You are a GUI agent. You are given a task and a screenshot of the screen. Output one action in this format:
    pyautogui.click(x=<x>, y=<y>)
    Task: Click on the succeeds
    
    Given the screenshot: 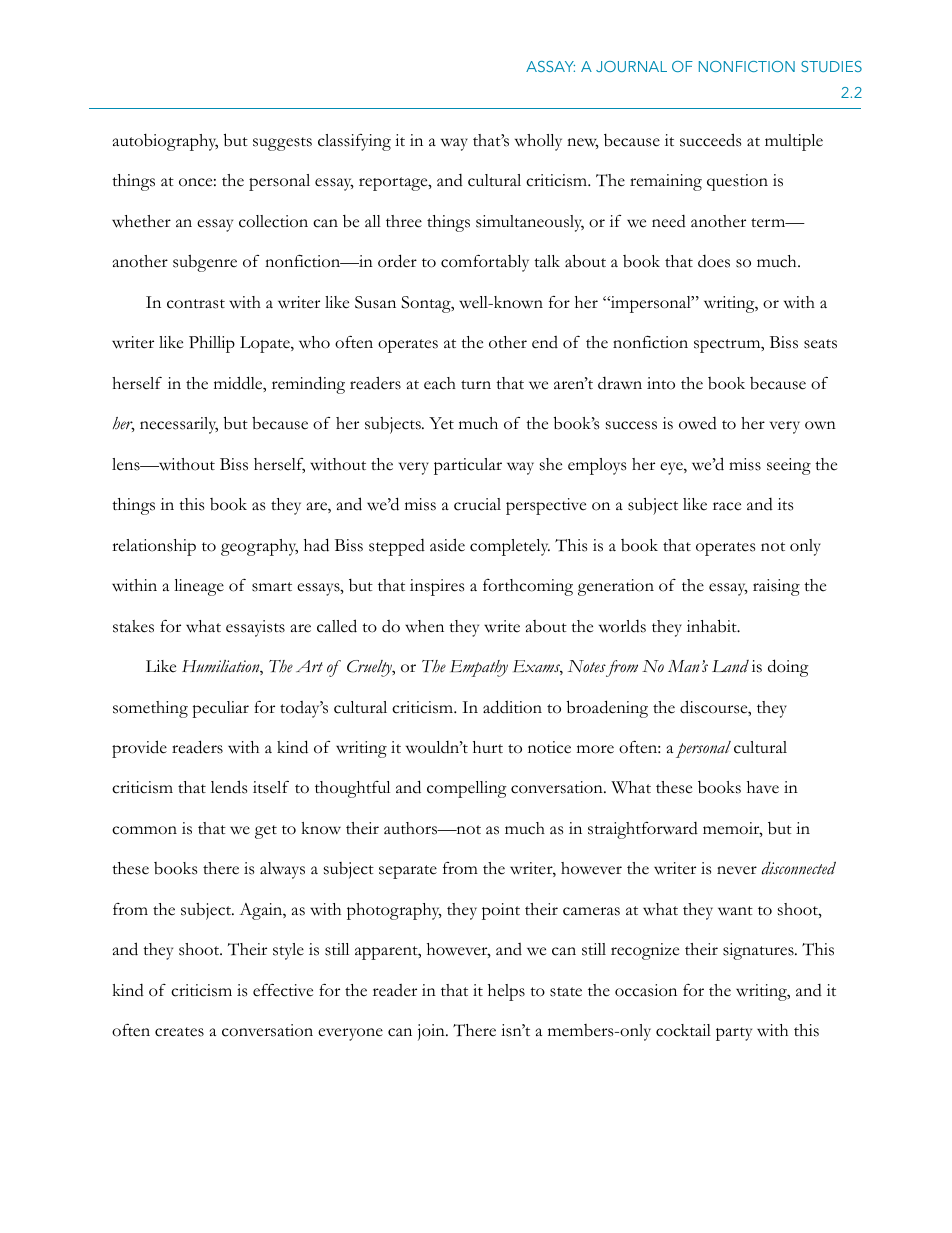 What is the action you would take?
    pyautogui.click(x=710, y=140)
